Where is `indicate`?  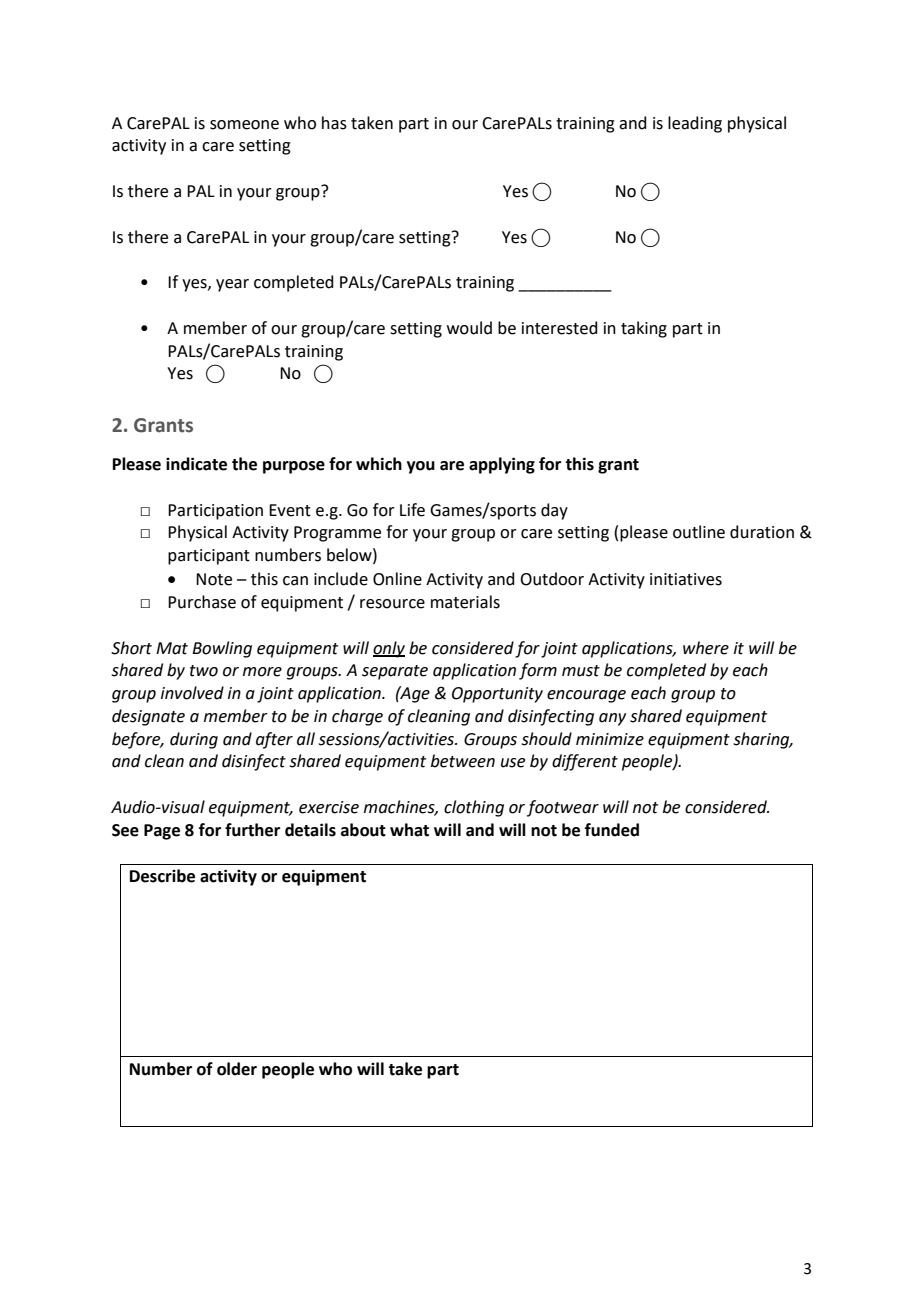 indicate is located at coordinates (196, 464).
